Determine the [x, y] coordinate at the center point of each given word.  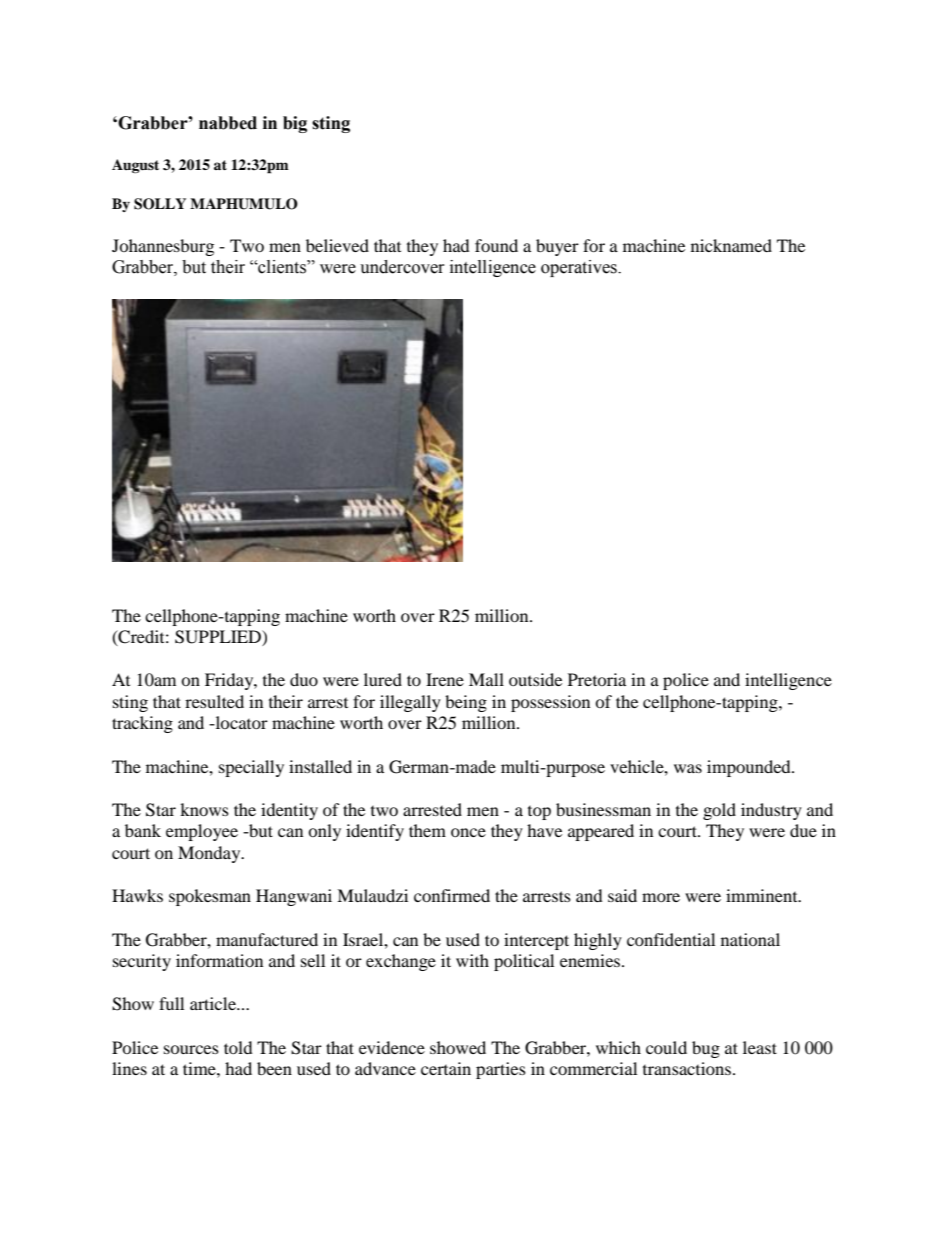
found [496, 245]
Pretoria [597, 679]
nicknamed [731, 245]
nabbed [228, 123]
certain [446, 1068]
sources [191, 1049]
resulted [214, 701]
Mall [486, 679]
